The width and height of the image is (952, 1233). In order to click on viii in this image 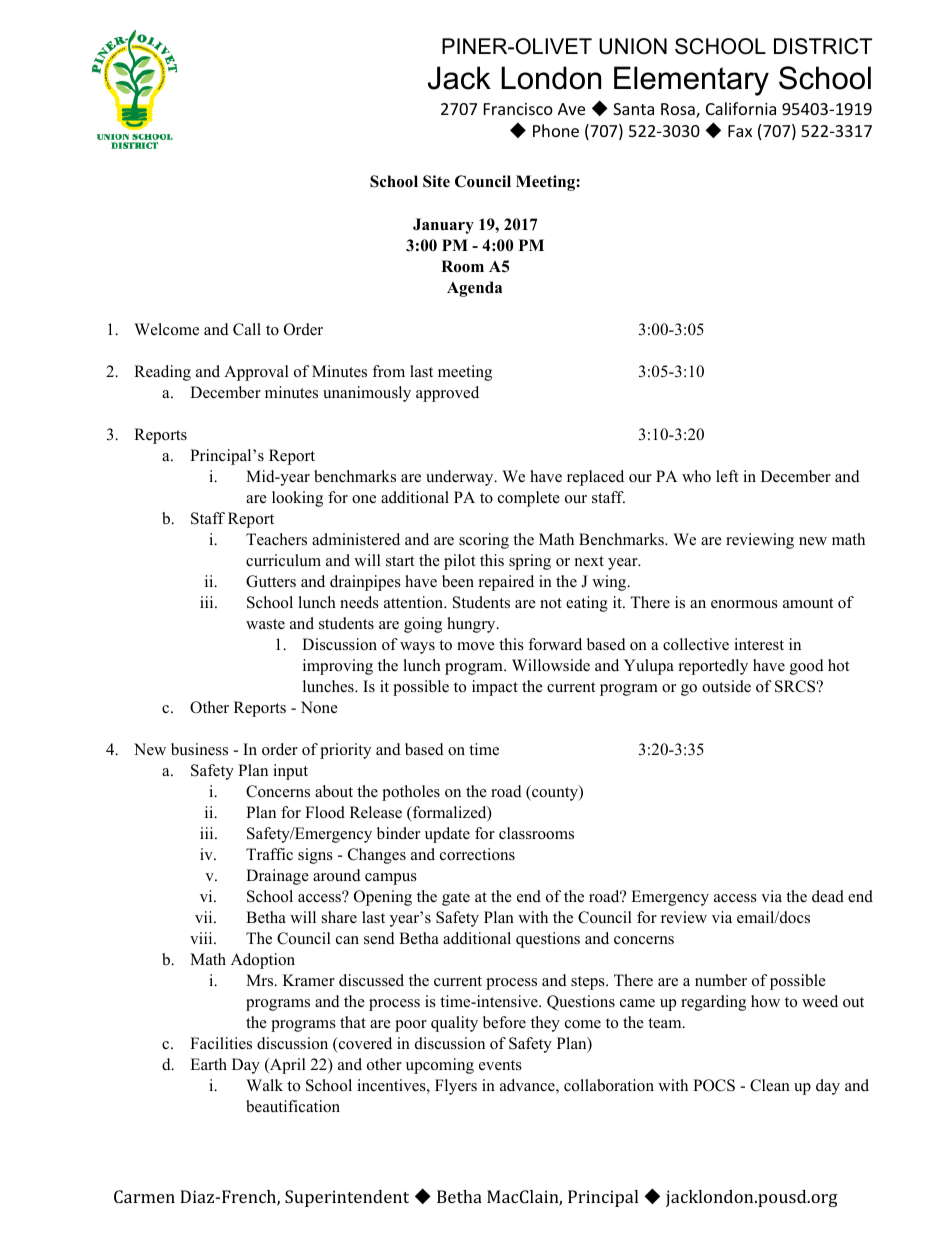, I will do `click(202, 938)`.
